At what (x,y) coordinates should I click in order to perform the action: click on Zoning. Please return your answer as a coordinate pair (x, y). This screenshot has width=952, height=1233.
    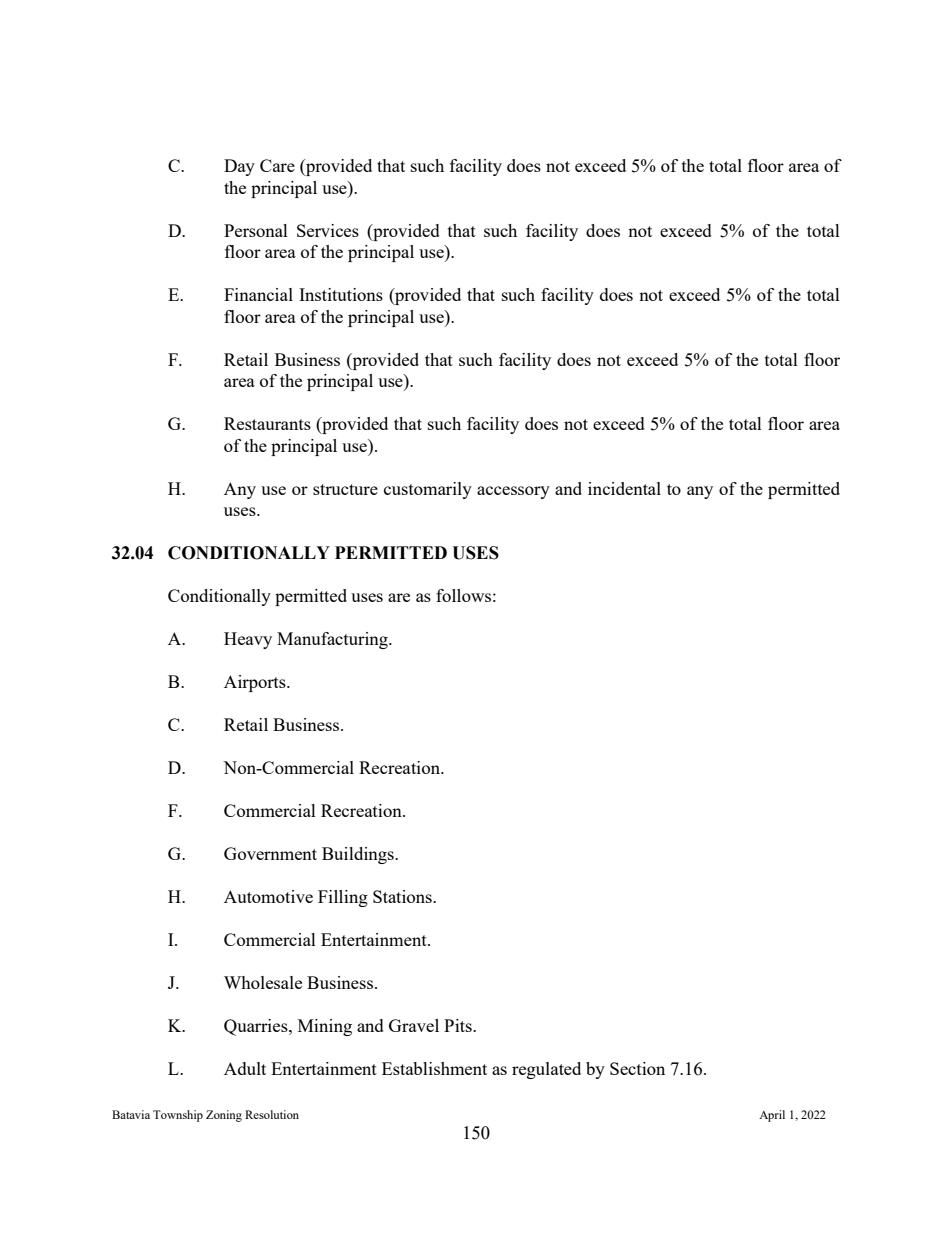
    Looking at the image, I should click on (224, 1116).
